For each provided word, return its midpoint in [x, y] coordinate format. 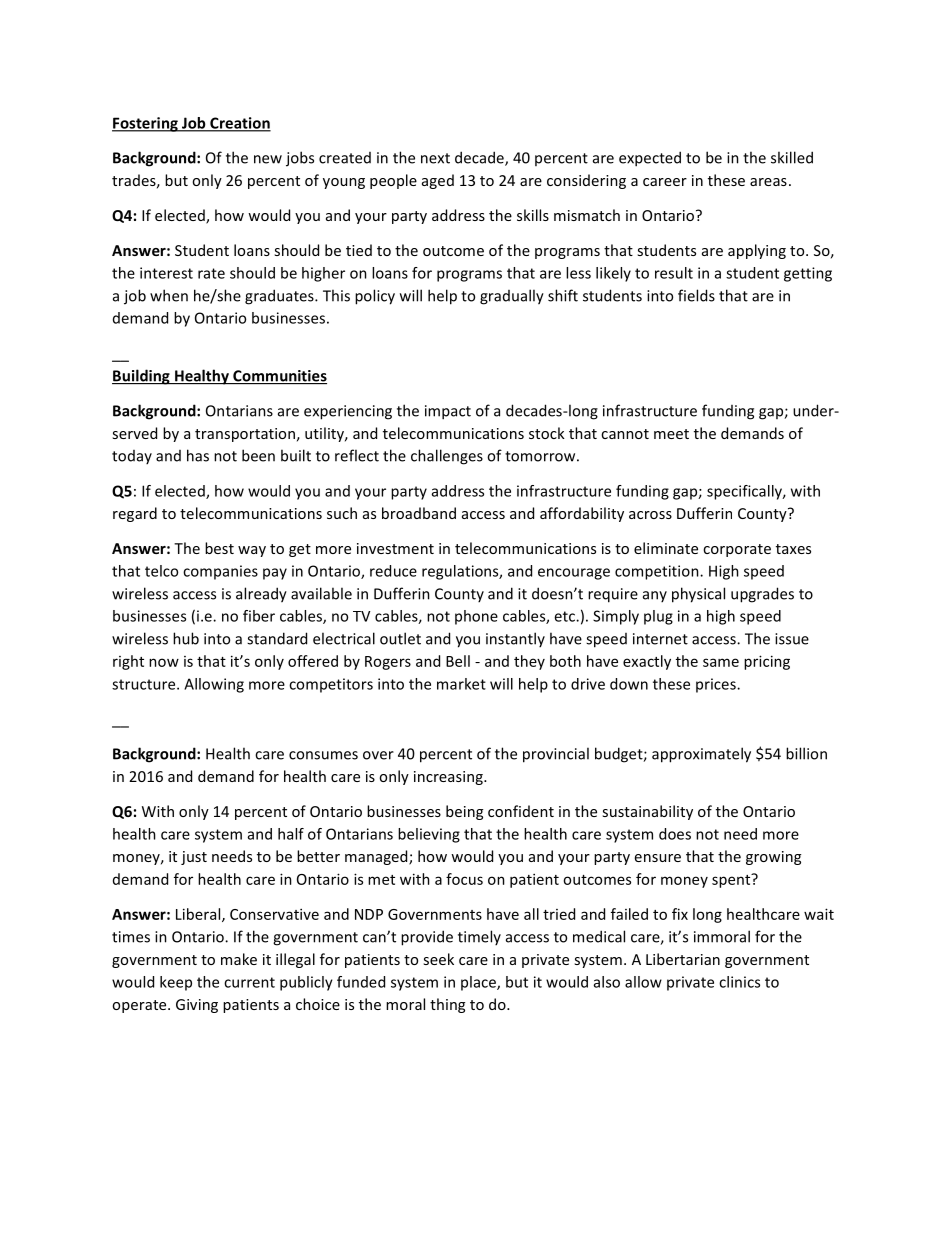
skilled [792, 157]
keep [176, 983]
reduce [393, 571]
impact [448, 412]
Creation [239, 124]
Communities [279, 377]
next [435, 158]
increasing [449, 778]
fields [696, 295]
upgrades [762, 595]
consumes [323, 755]
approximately [701, 755]
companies [220, 572]
